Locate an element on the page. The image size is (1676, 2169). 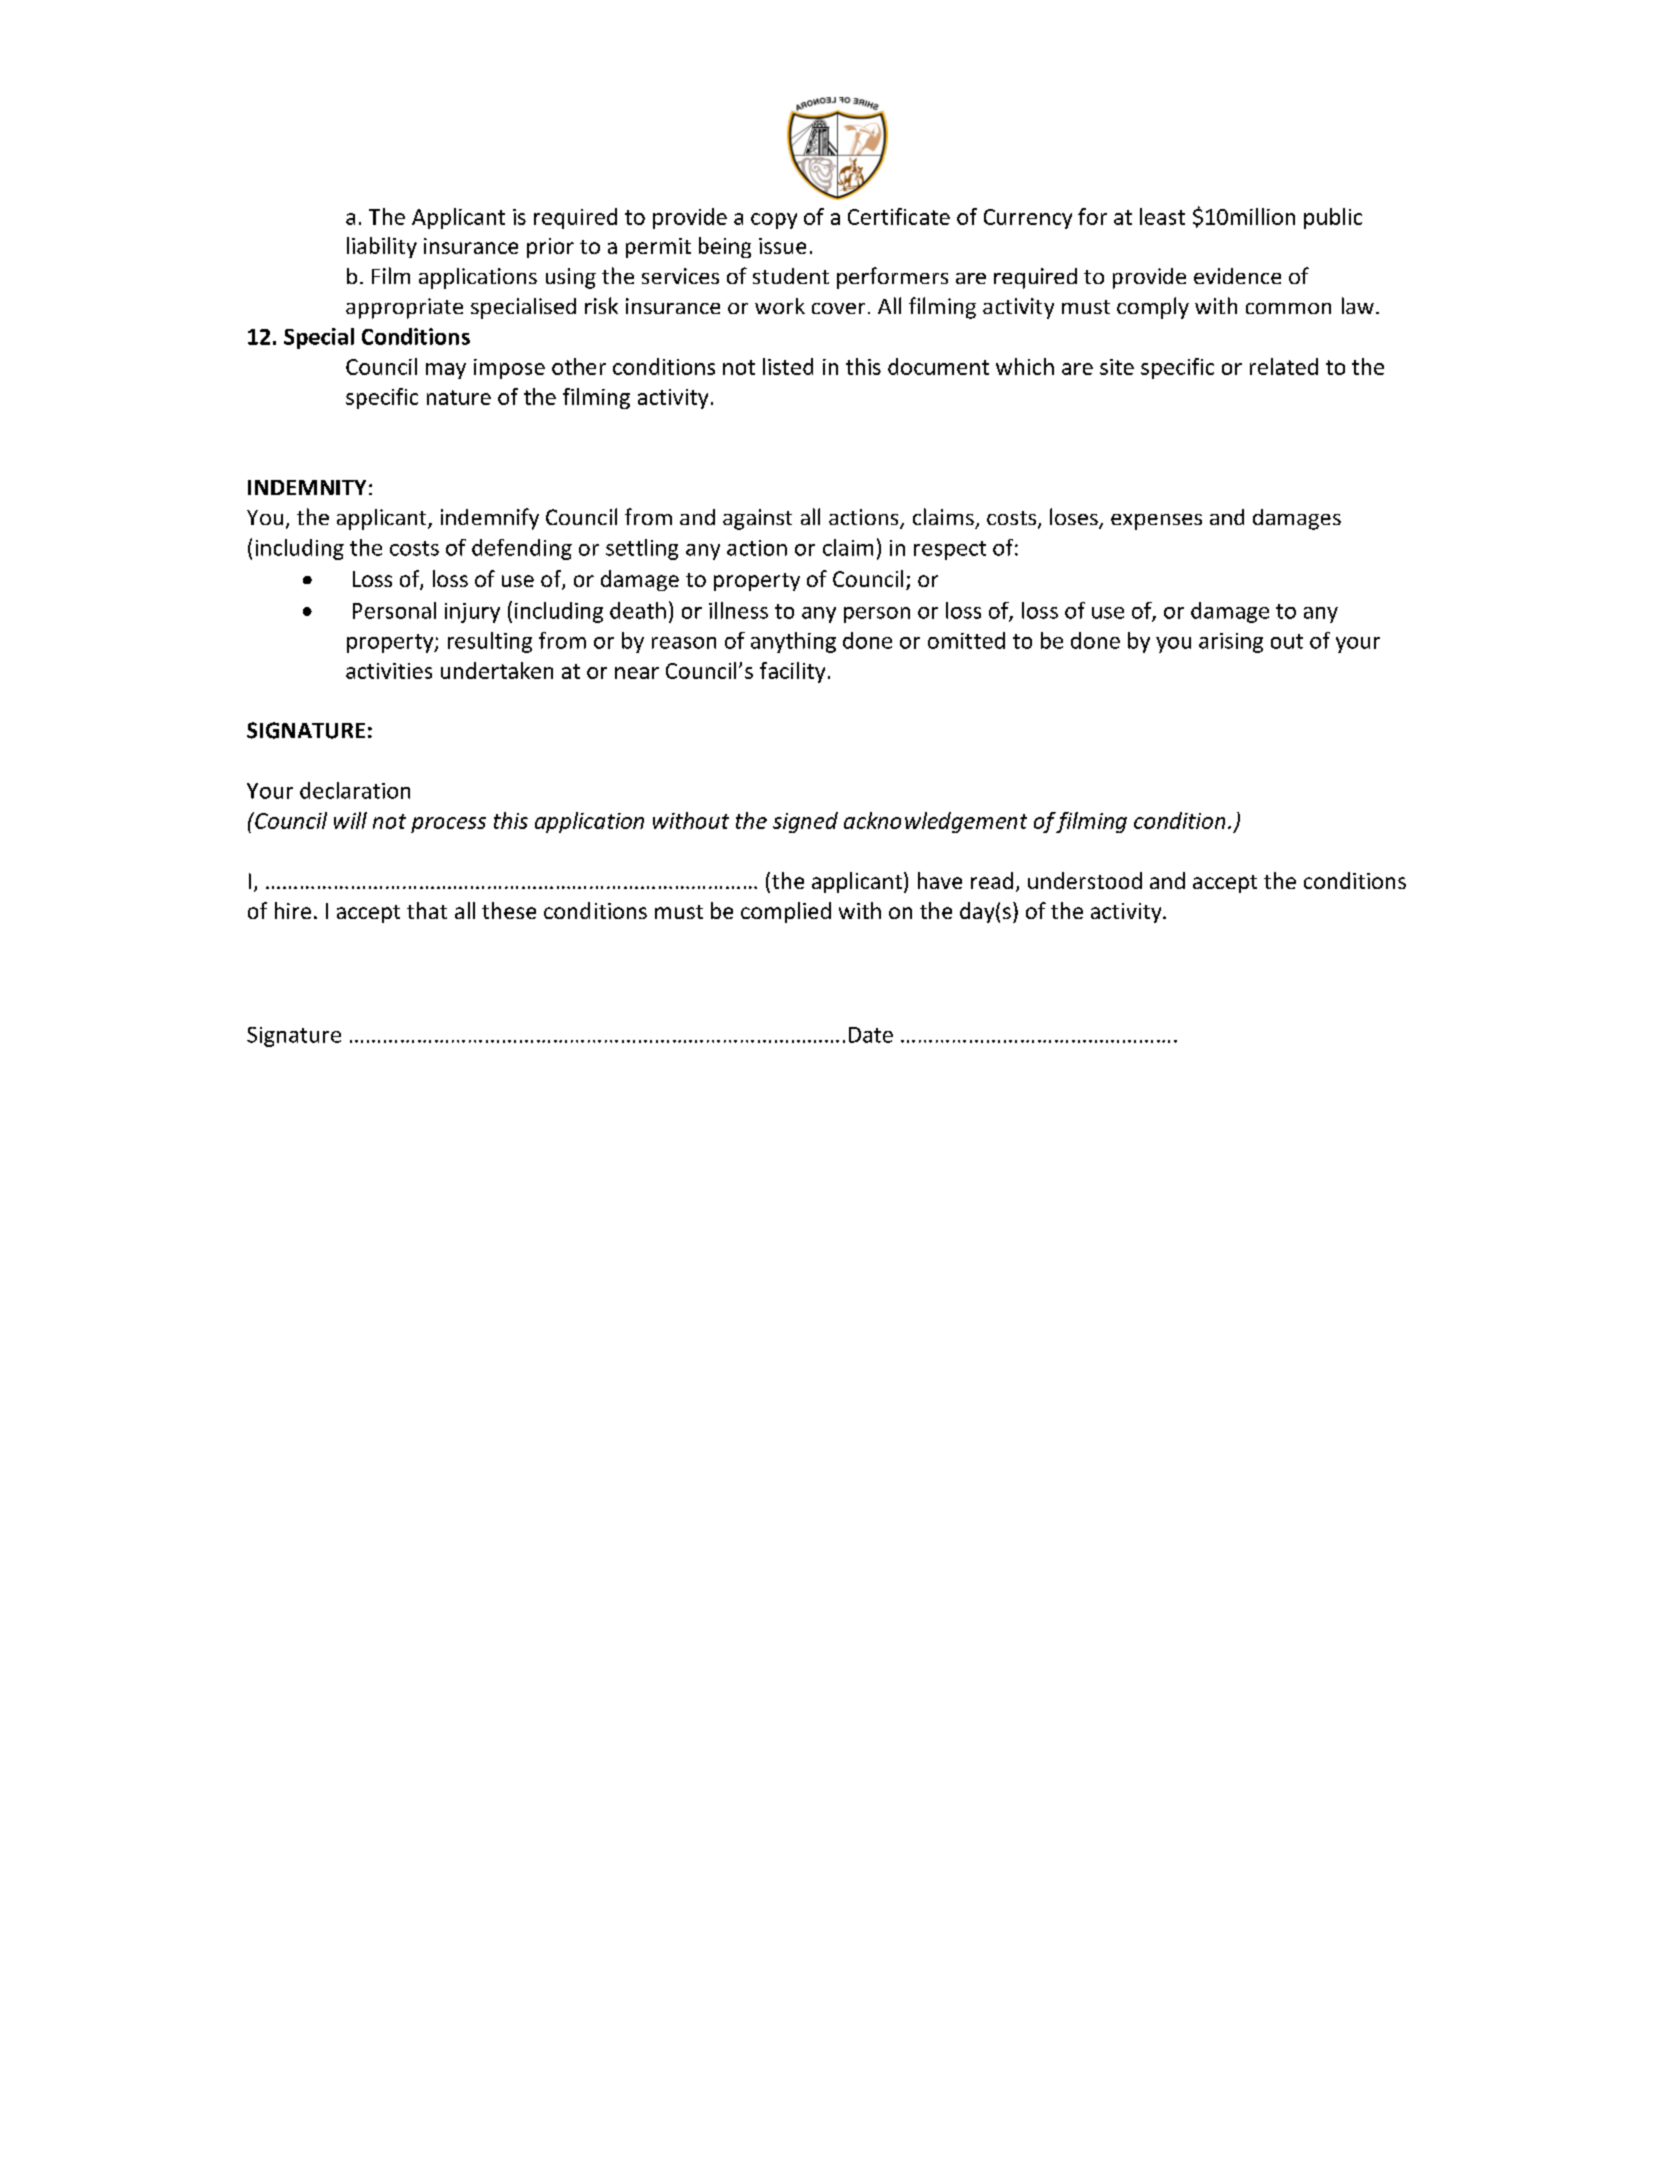
anything is located at coordinates (793, 642).
